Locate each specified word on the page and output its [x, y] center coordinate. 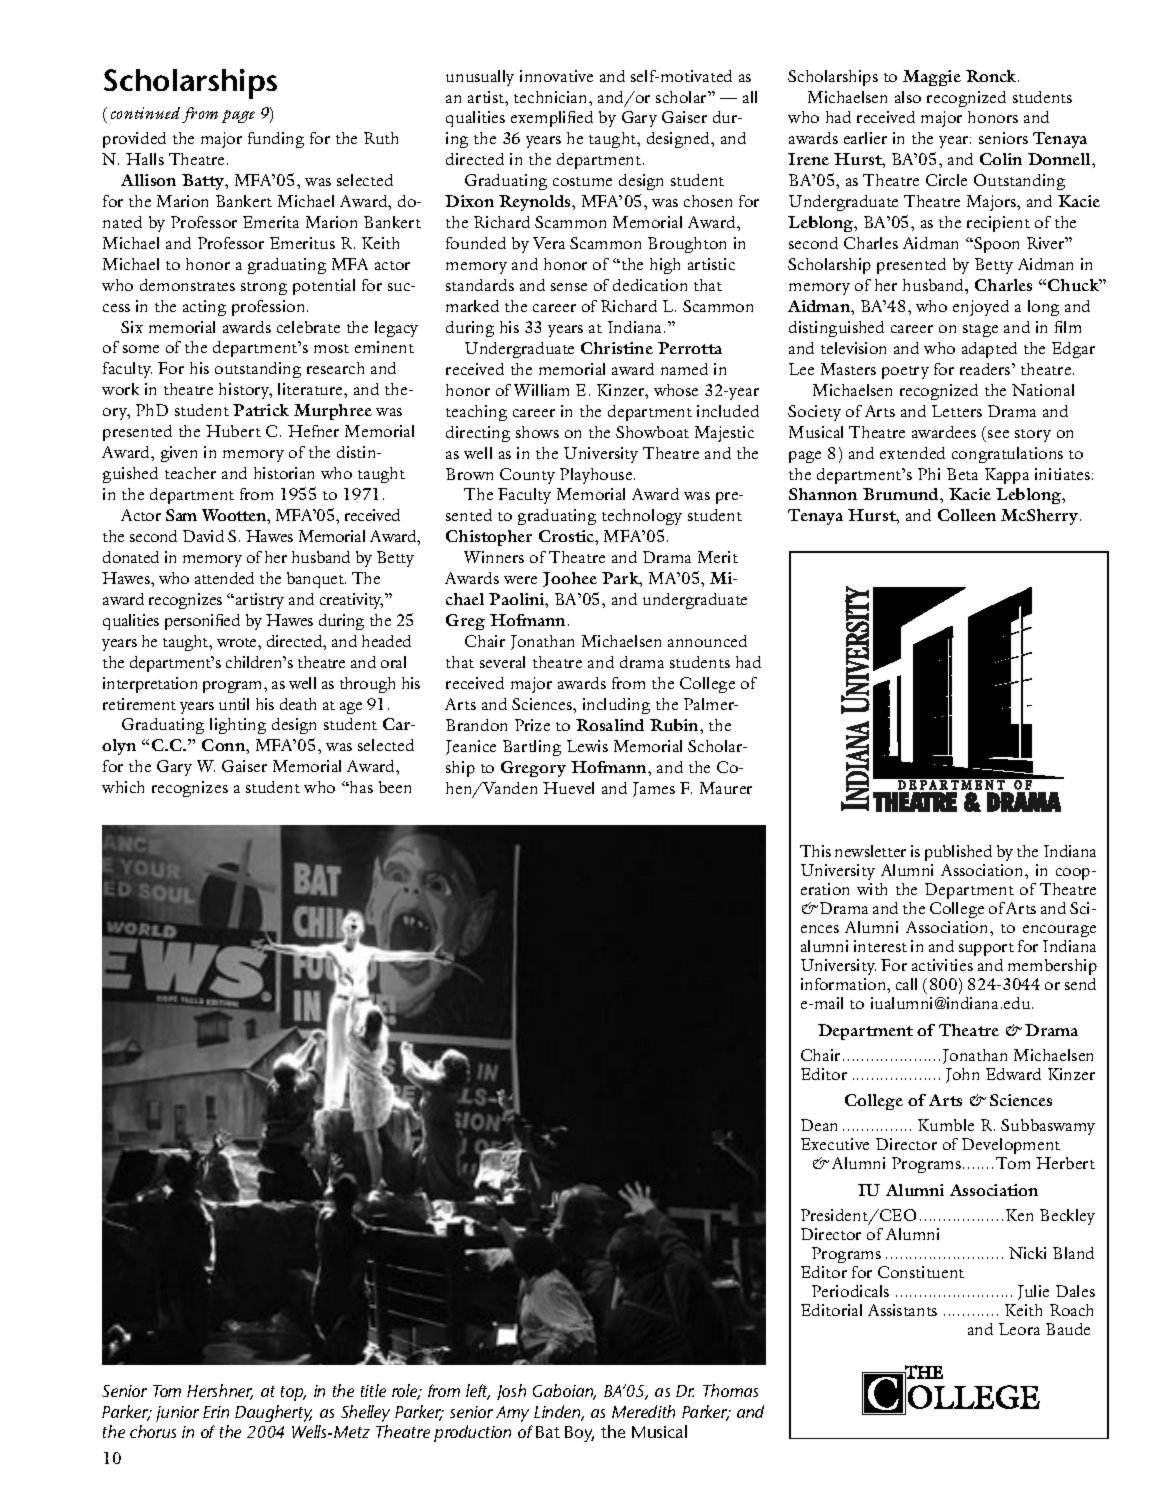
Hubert [233, 431]
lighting [238, 726]
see [998, 434]
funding [276, 140]
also [908, 97]
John [962, 1075]
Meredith [643, 1411]
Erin [216, 1412]
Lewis [587, 746]
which [123, 787]
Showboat [652, 432]
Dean [819, 1125]
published [958, 853]
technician [552, 97]
